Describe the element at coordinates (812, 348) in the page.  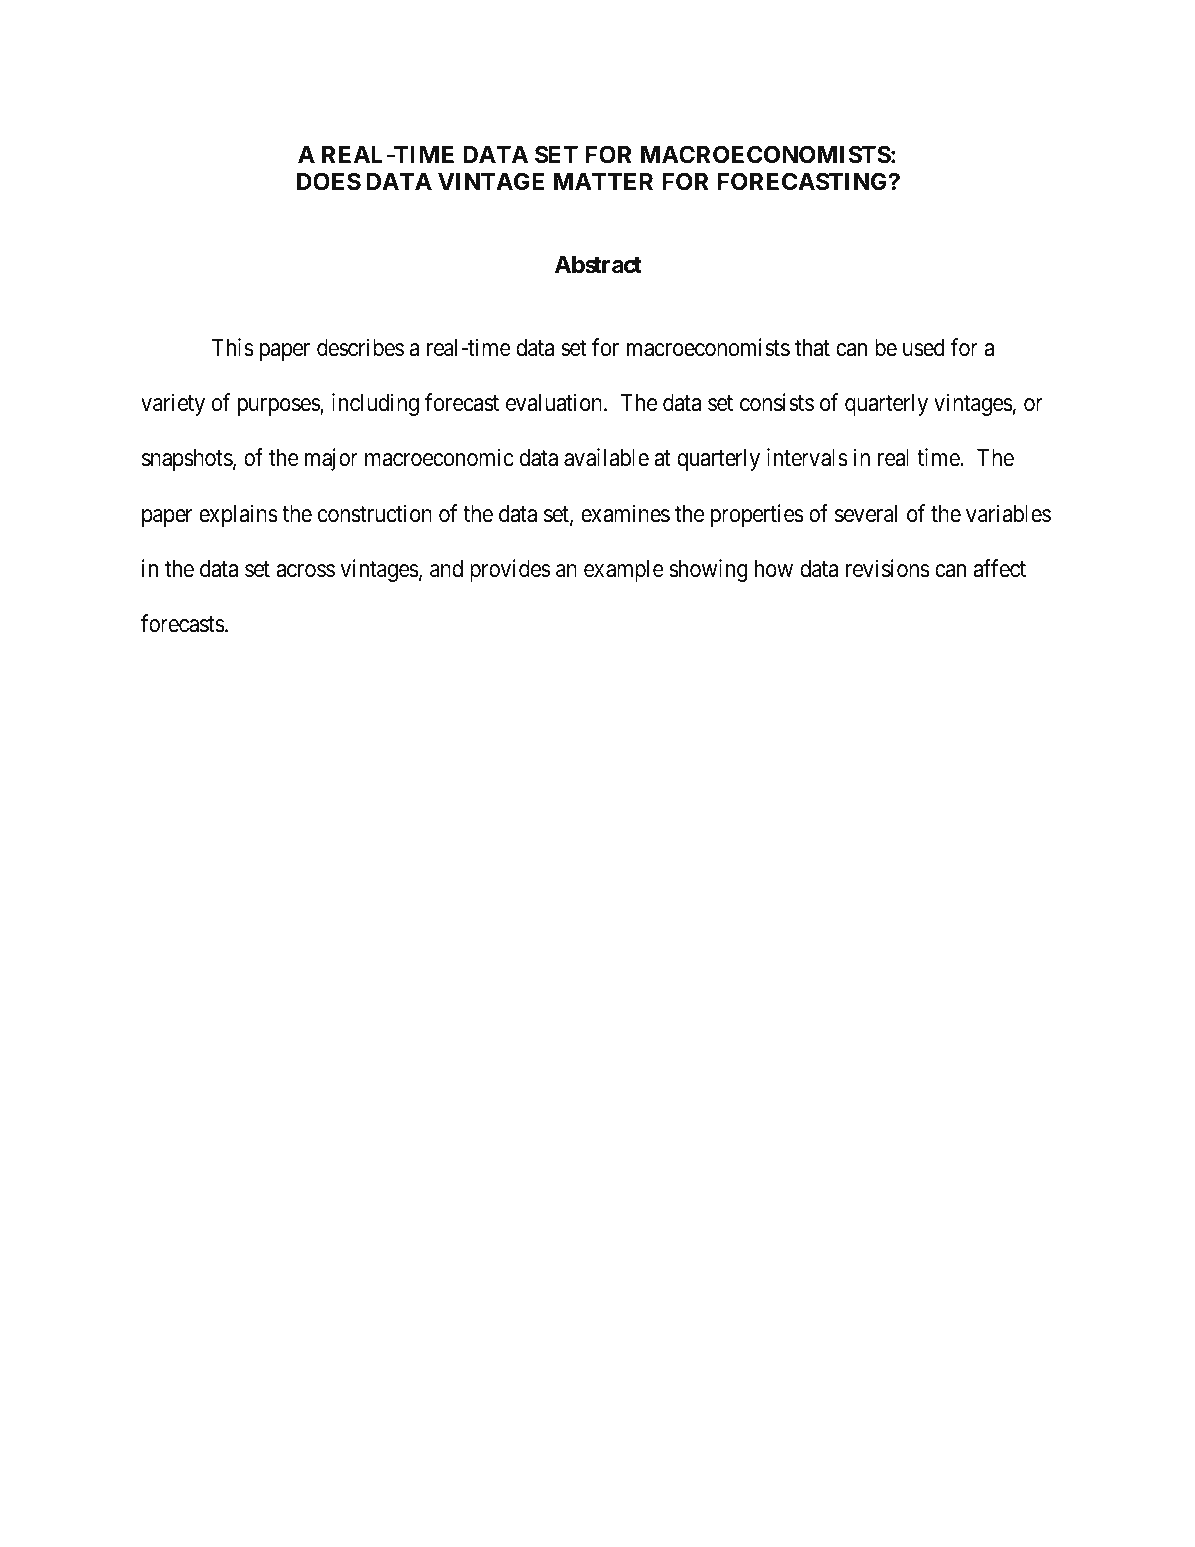
I see `that` at that location.
